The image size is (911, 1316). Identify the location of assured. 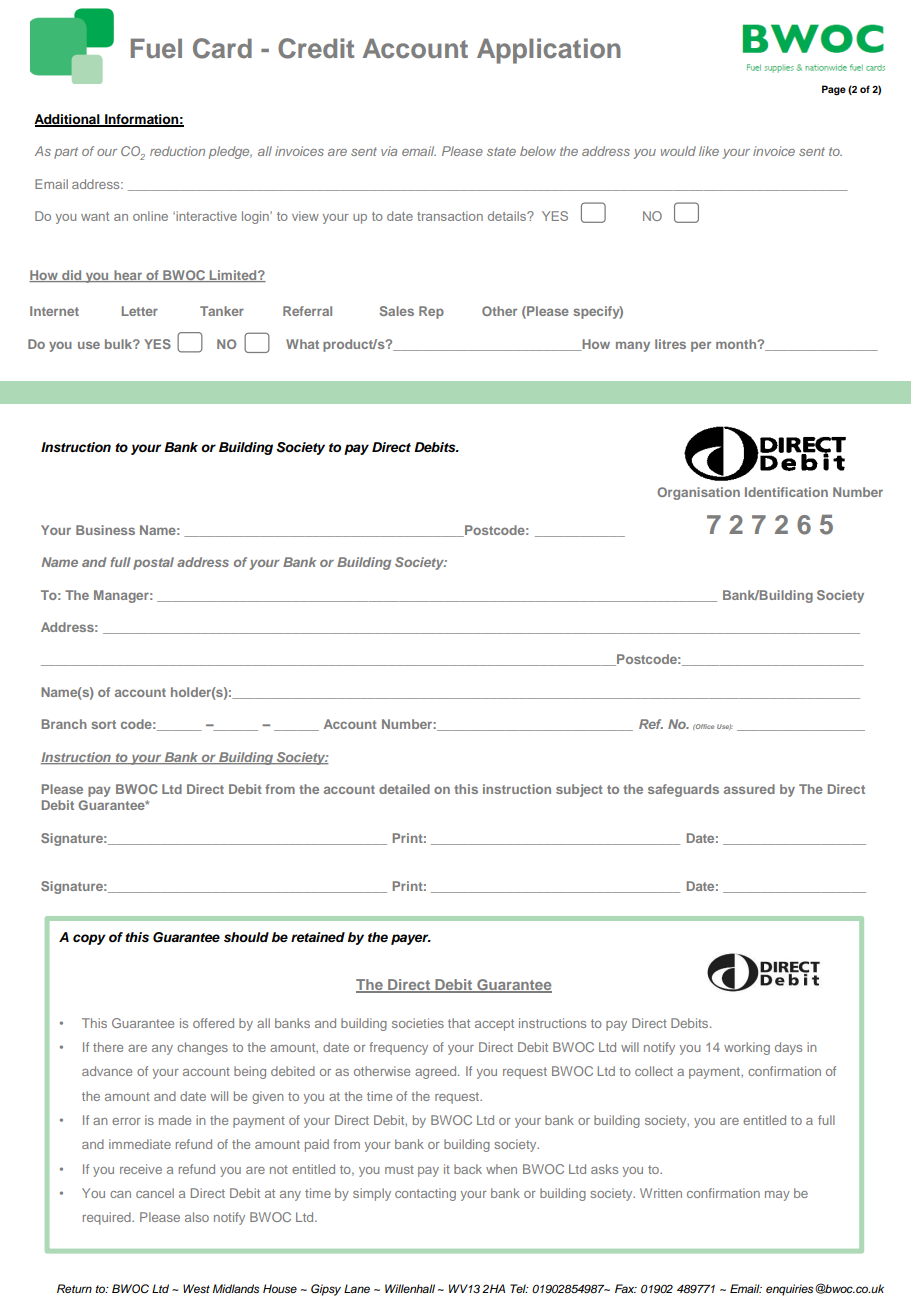
(749, 789).
